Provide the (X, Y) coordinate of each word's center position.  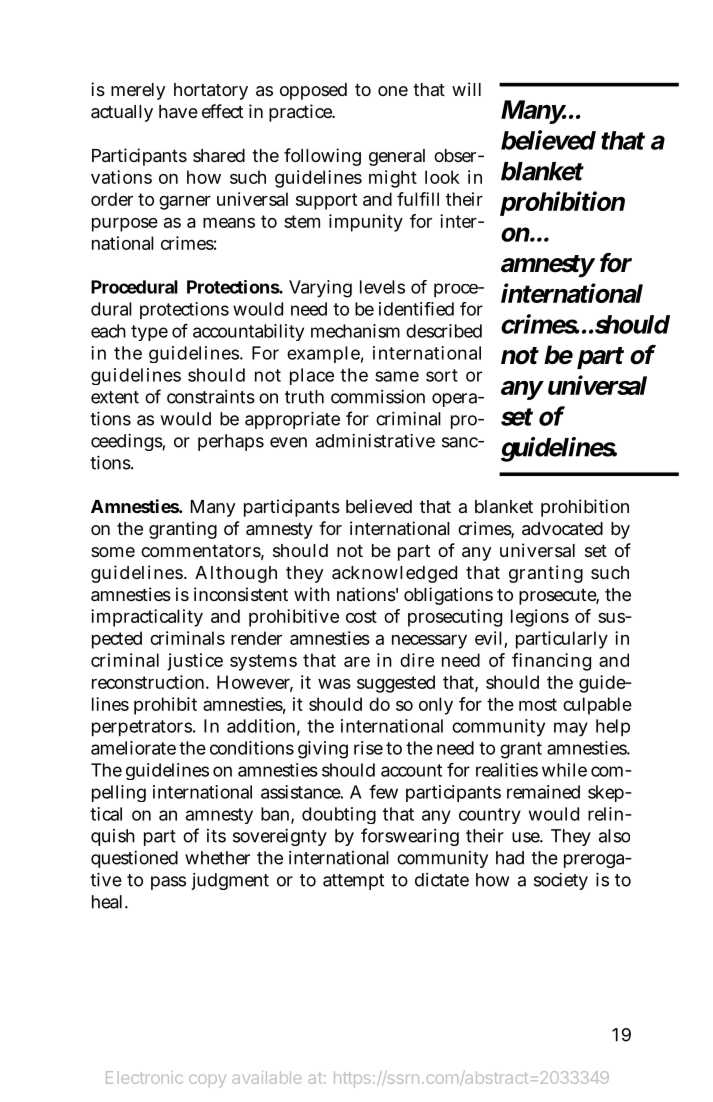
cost (361, 616)
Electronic (144, 1077)
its (216, 836)
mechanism (355, 331)
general (397, 157)
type (149, 333)
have (178, 112)
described (444, 331)
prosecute (559, 597)
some (113, 552)
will (466, 89)
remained (543, 792)
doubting (339, 815)
